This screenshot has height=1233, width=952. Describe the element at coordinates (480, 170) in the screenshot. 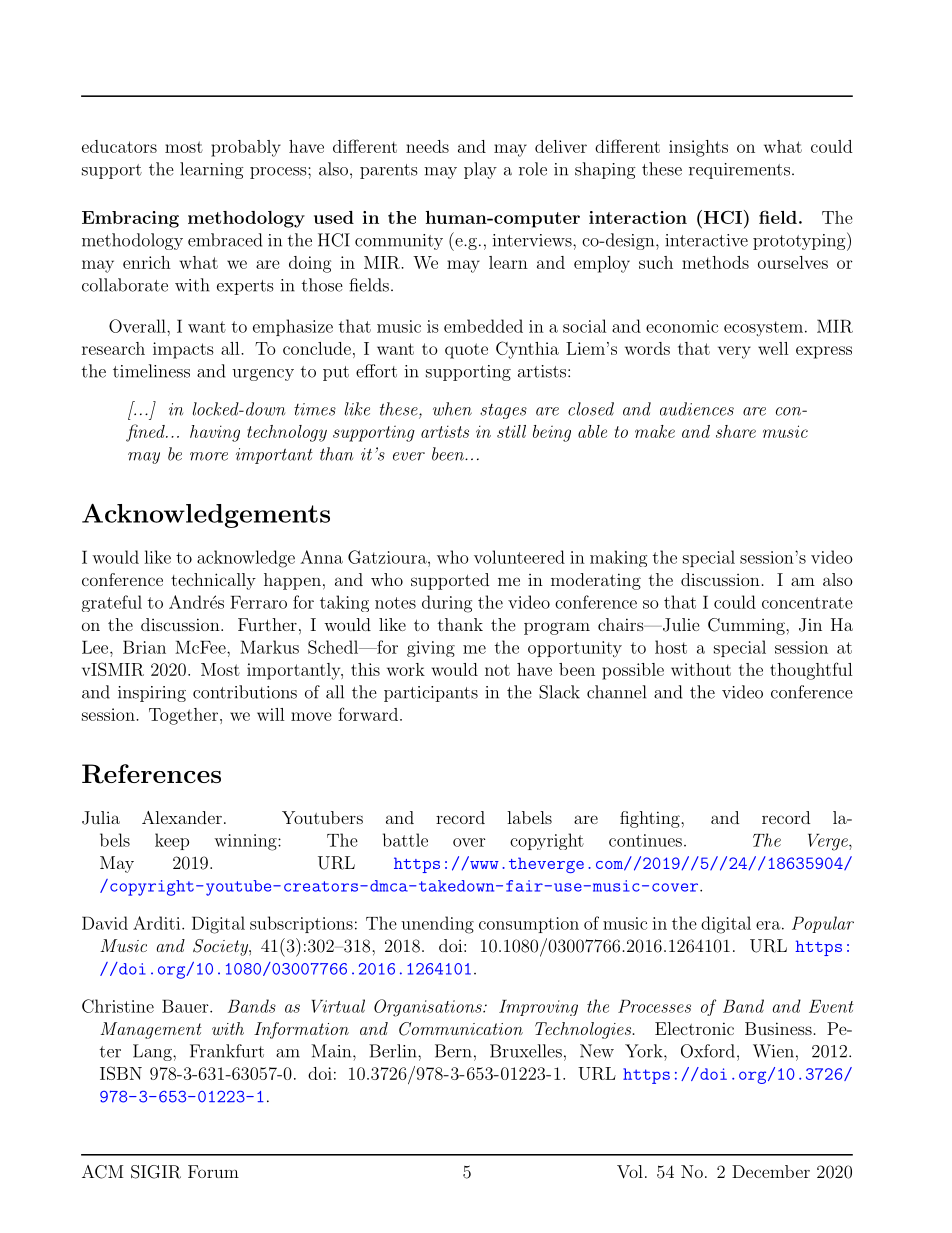

I see `play` at that location.
